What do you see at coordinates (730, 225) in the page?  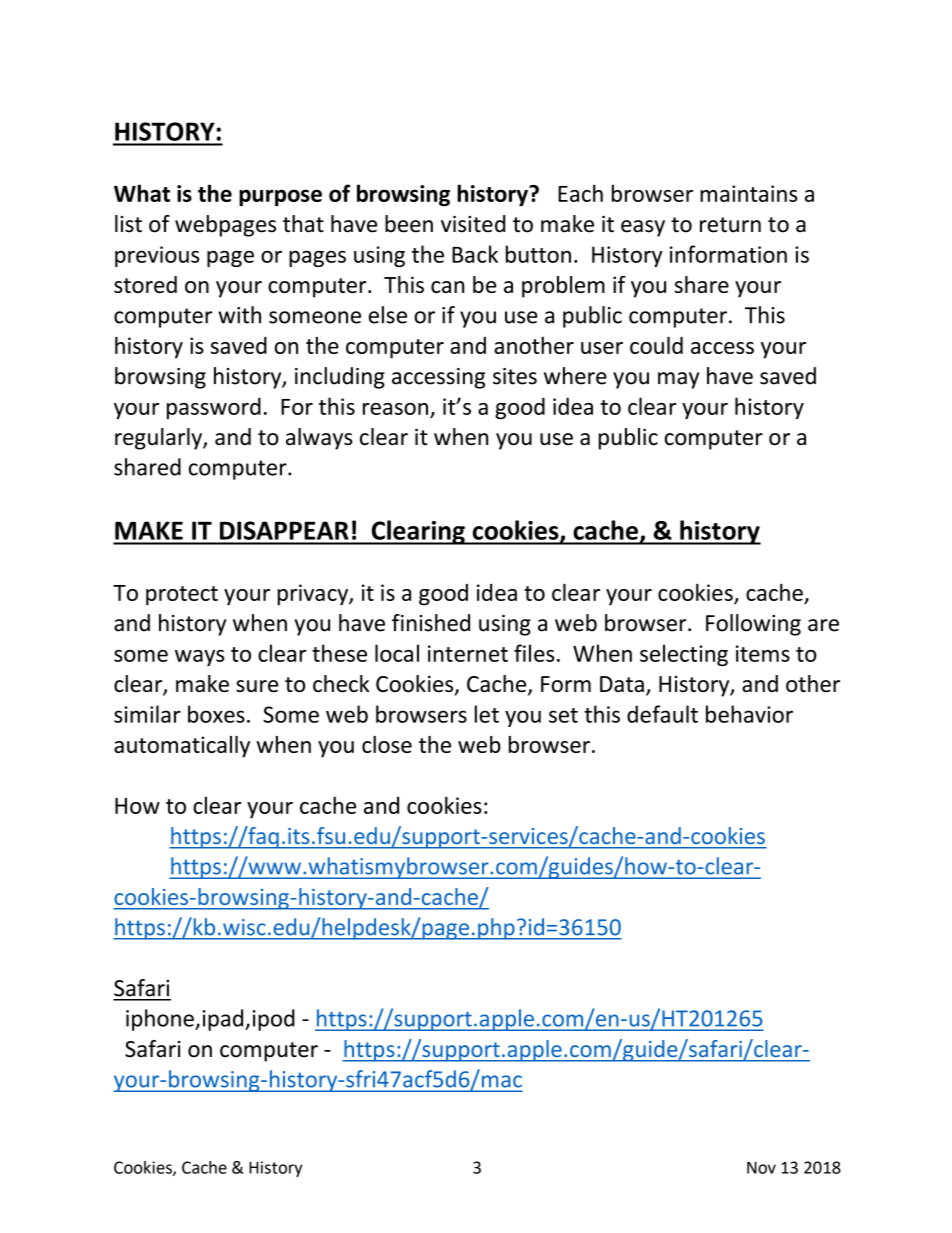 I see `return` at bounding box center [730, 225].
